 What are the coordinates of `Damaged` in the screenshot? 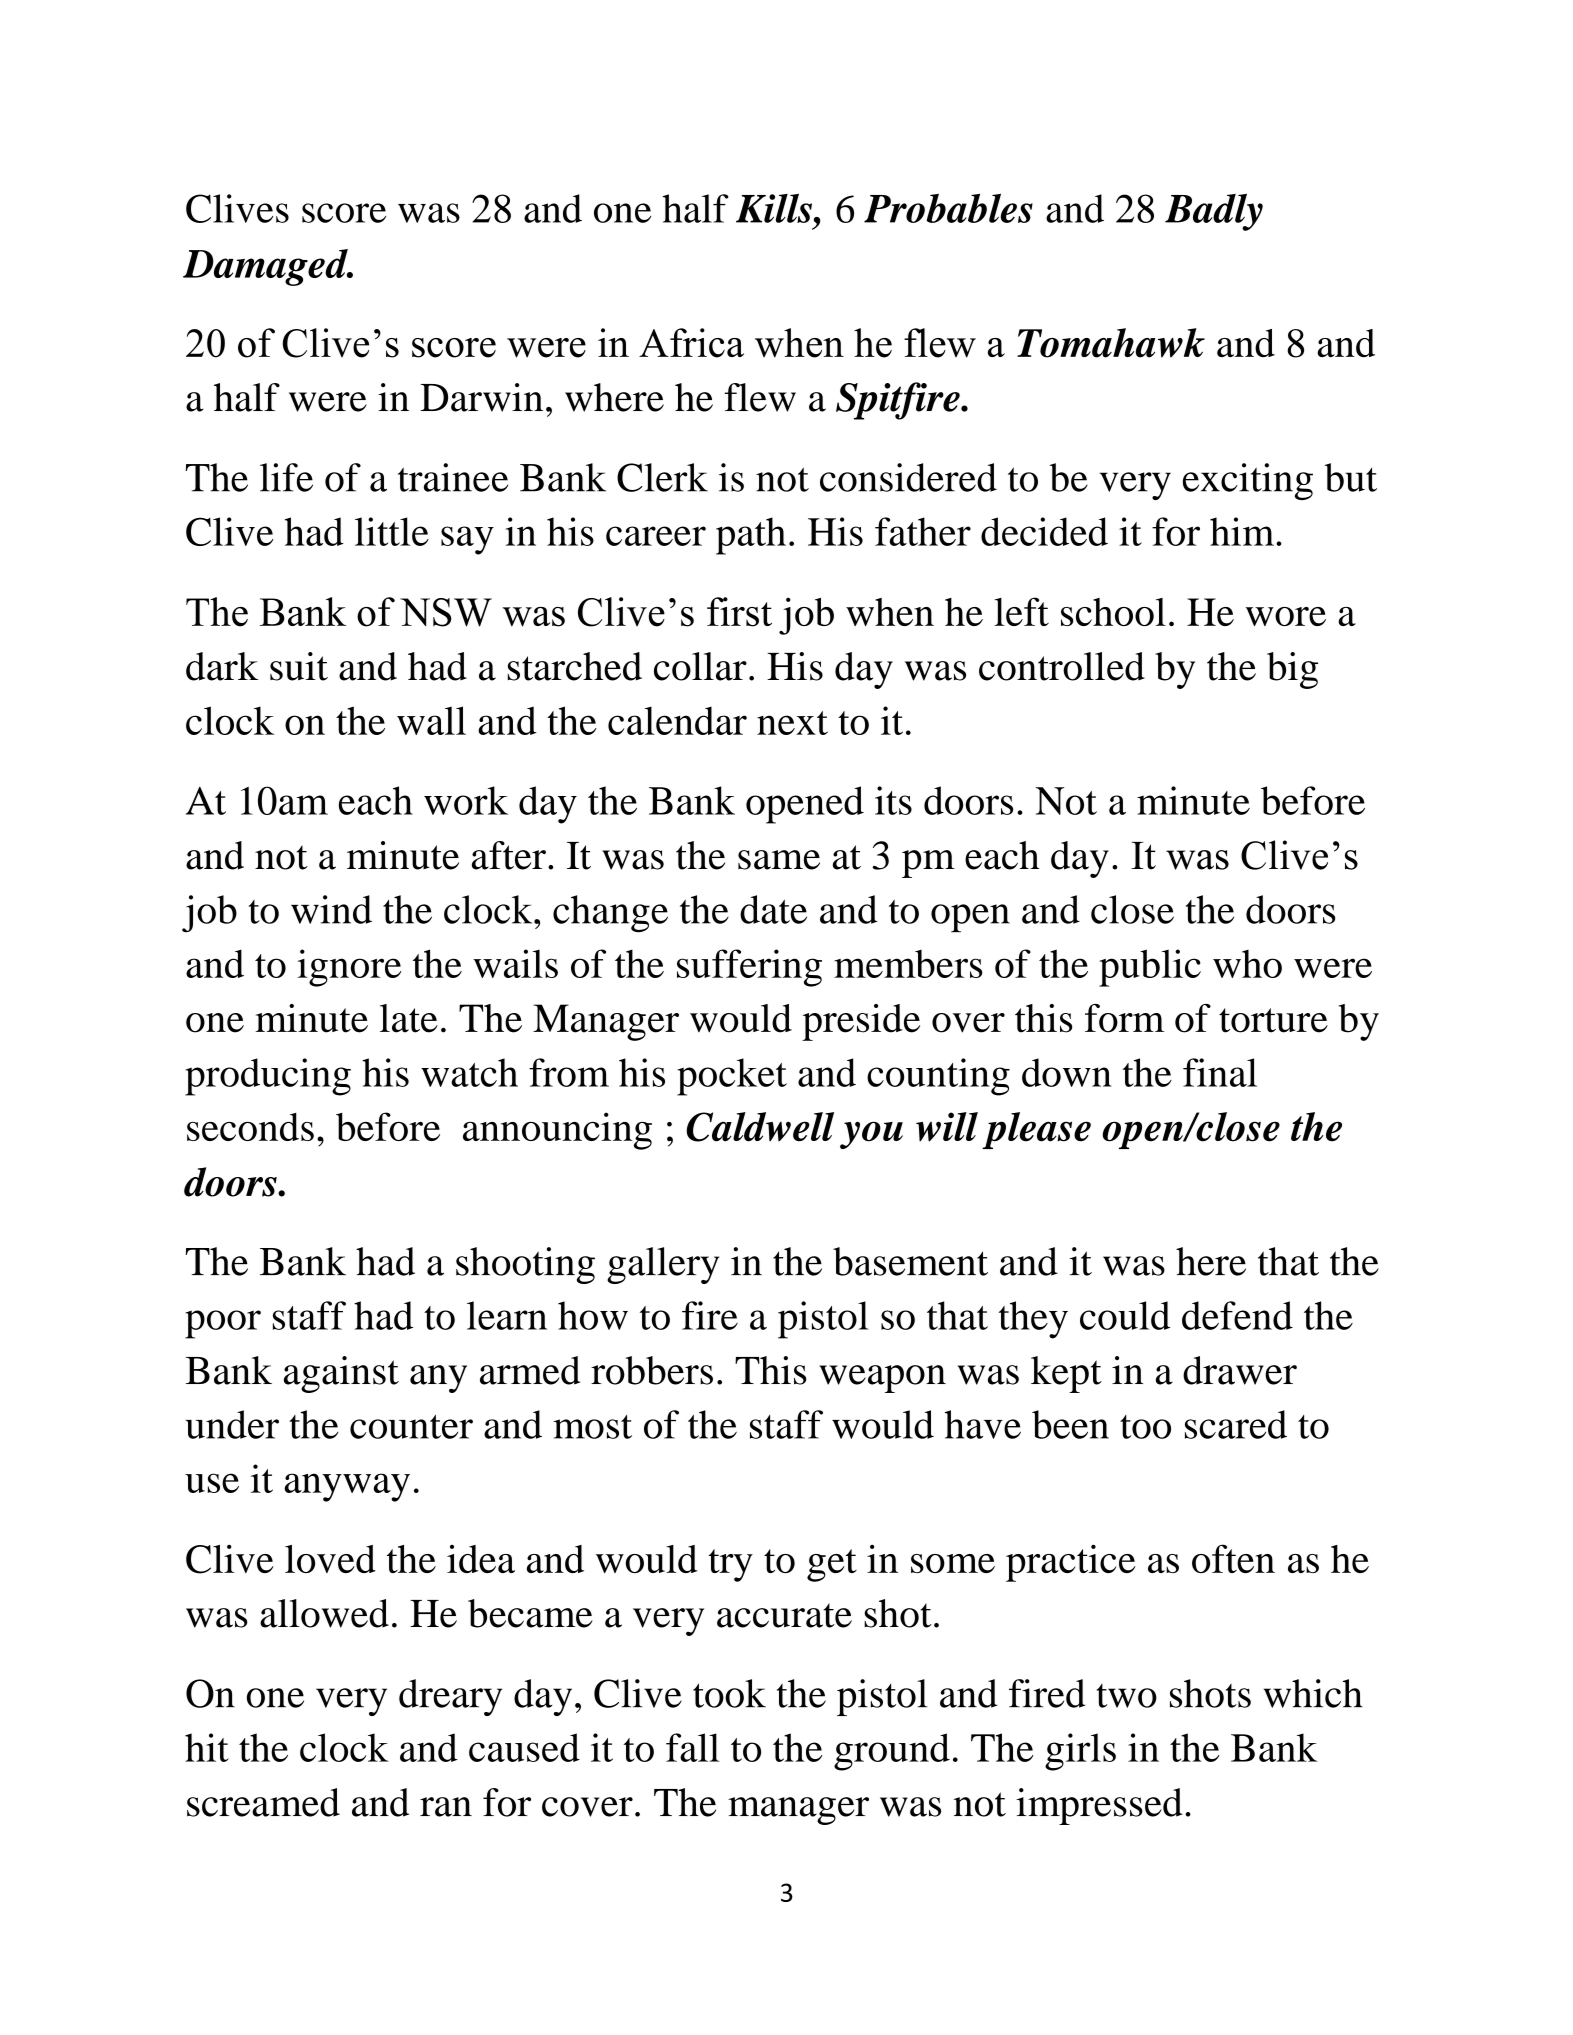 It's located at (266, 267).
